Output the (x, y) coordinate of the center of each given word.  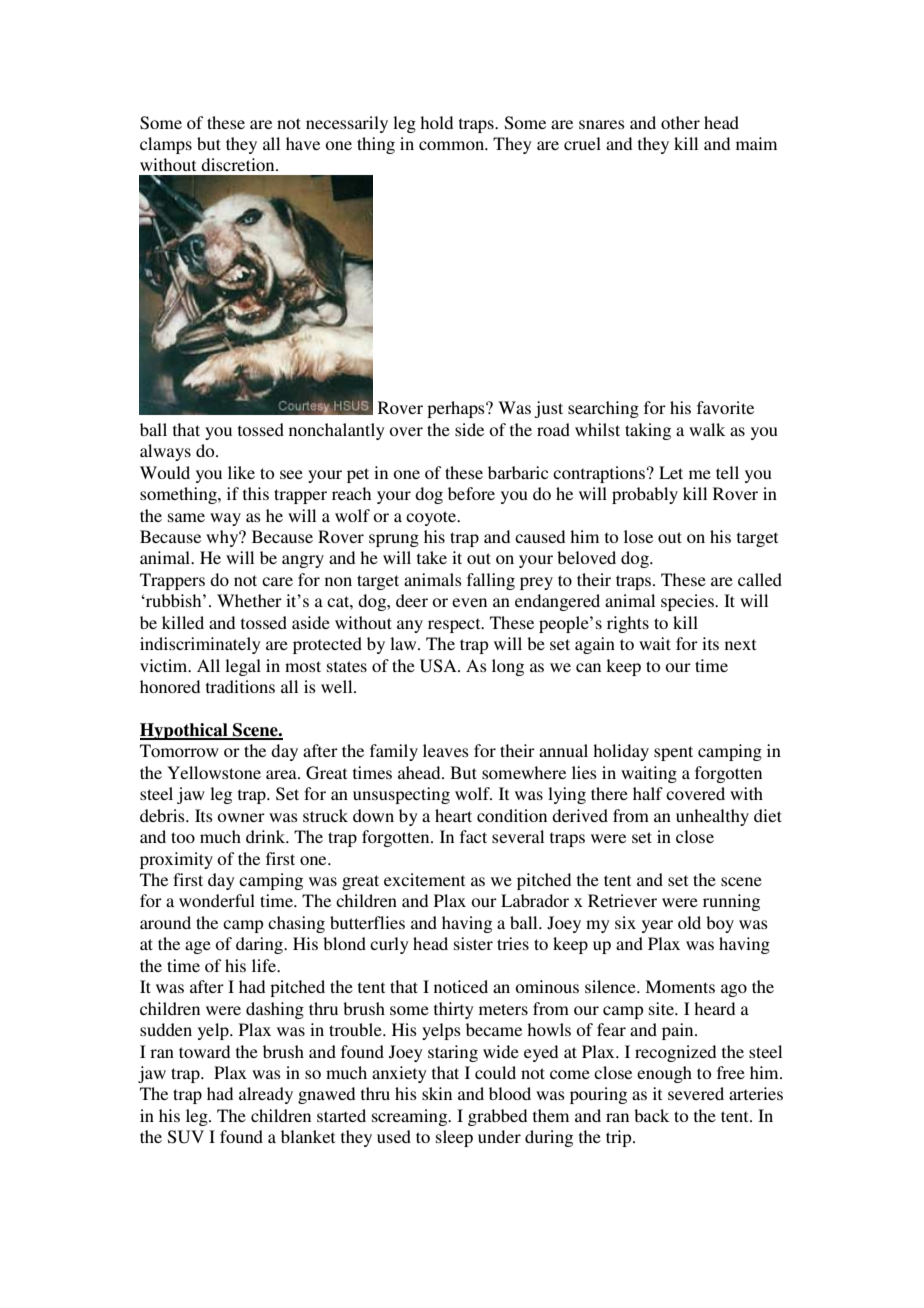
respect (455, 625)
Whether (249, 600)
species (688, 602)
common (453, 145)
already (266, 1095)
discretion (239, 164)
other (680, 122)
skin (437, 1093)
